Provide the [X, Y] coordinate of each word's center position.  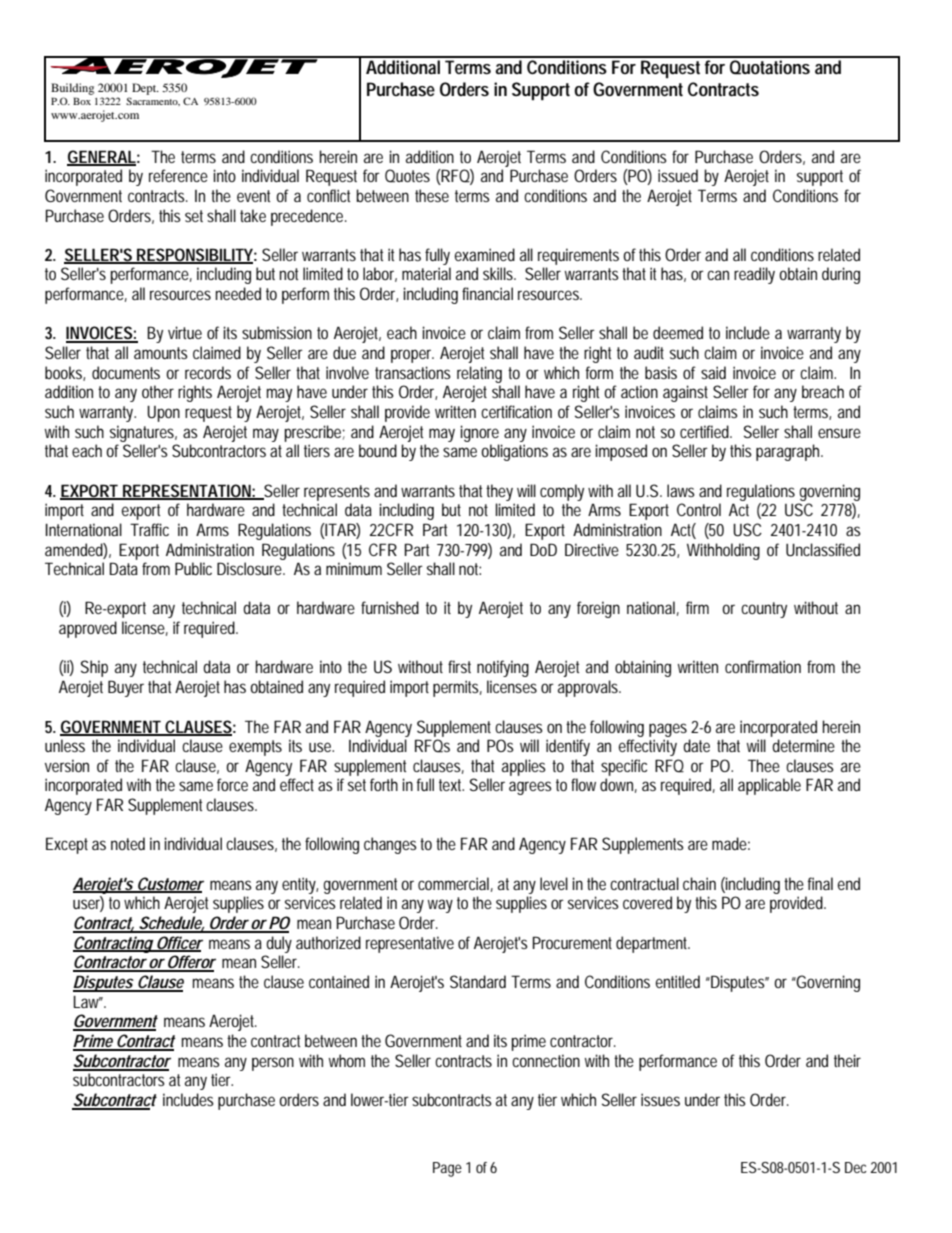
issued [678, 175]
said [713, 372]
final [820, 883]
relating [479, 374]
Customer [169, 884]
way [440, 906]
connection [546, 1060]
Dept [145, 89]
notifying [503, 668]
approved [88, 629]
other [158, 391]
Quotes [407, 176]
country [764, 610]
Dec [858, 1167]
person [273, 1064]
